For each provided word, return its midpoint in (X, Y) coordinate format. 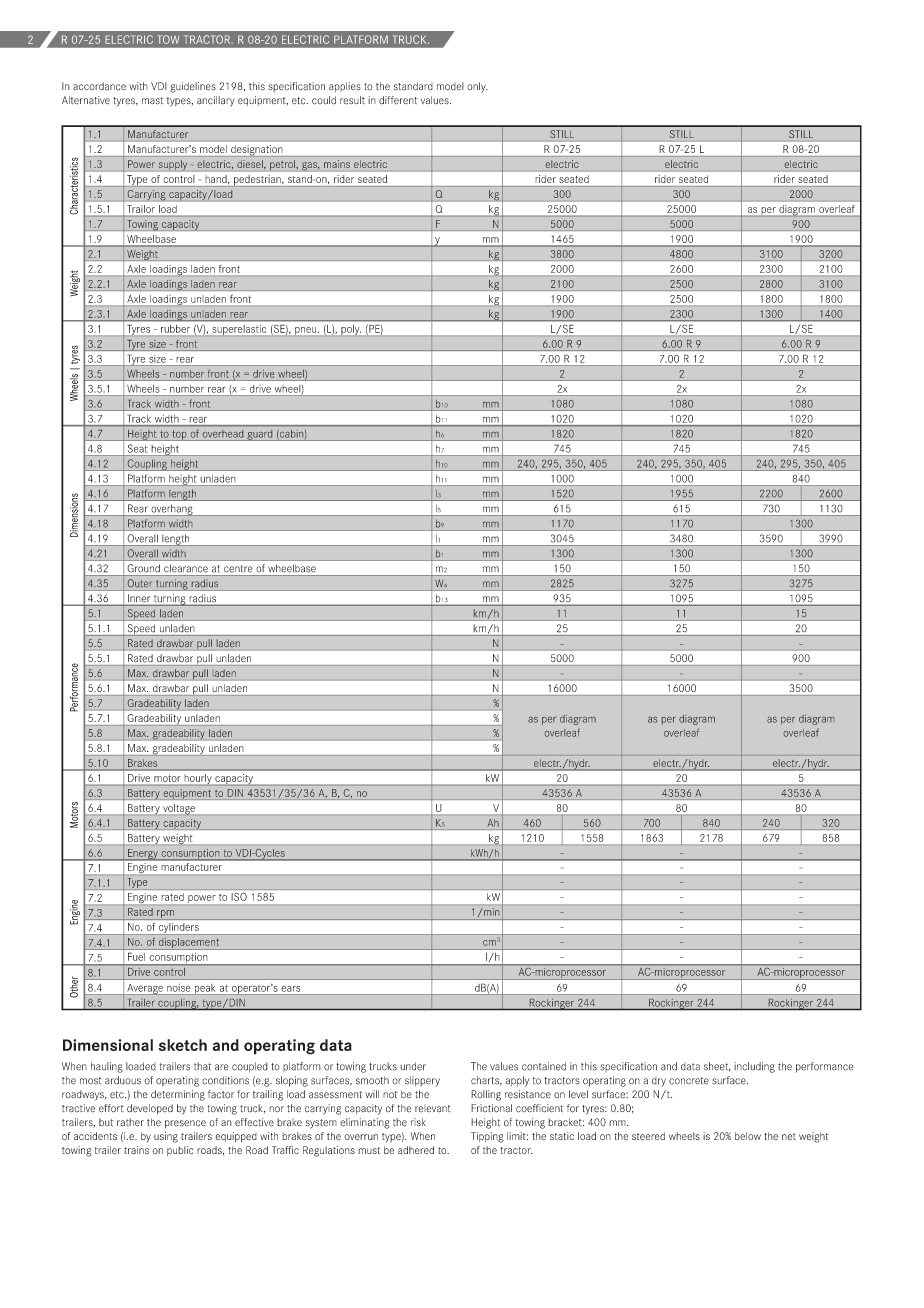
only (477, 87)
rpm (165, 915)
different (398, 100)
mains (337, 164)
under (413, 1066)
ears (291, 989)
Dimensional (108, 1045)
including (754, 1067)
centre (238, 568)
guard (260, 435)
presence (185, 1124)
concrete (689, 1081)
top (179, 435)
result (352, 100)
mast (152, 101)
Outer (140, 583)
